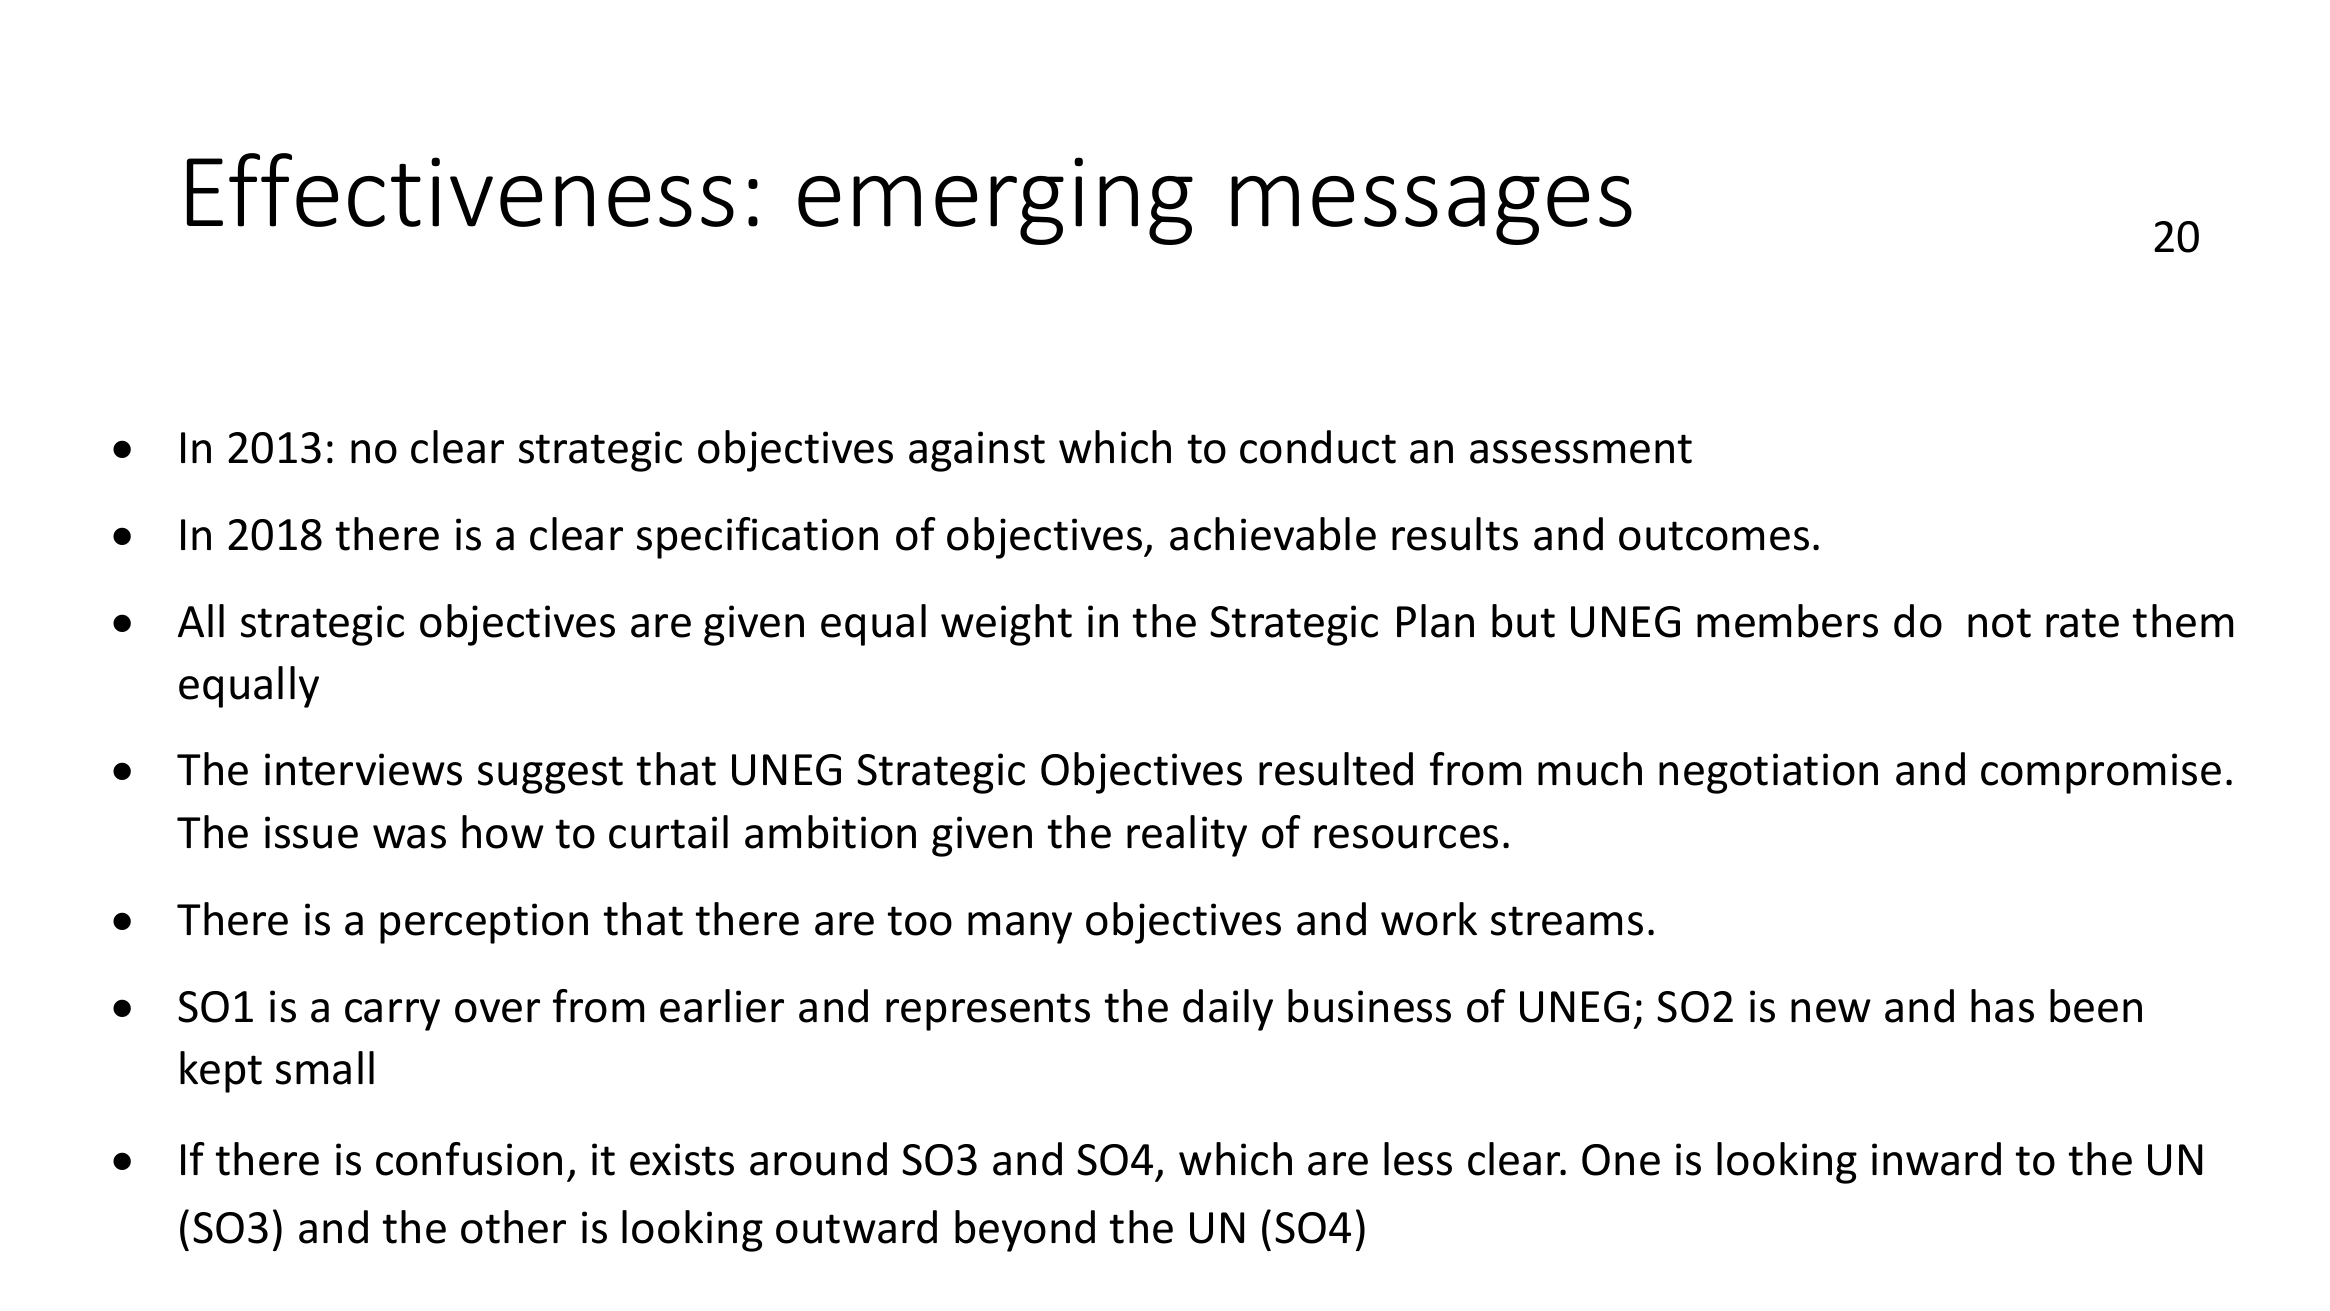  I want to click on beyond, so click(1025, 1231).
